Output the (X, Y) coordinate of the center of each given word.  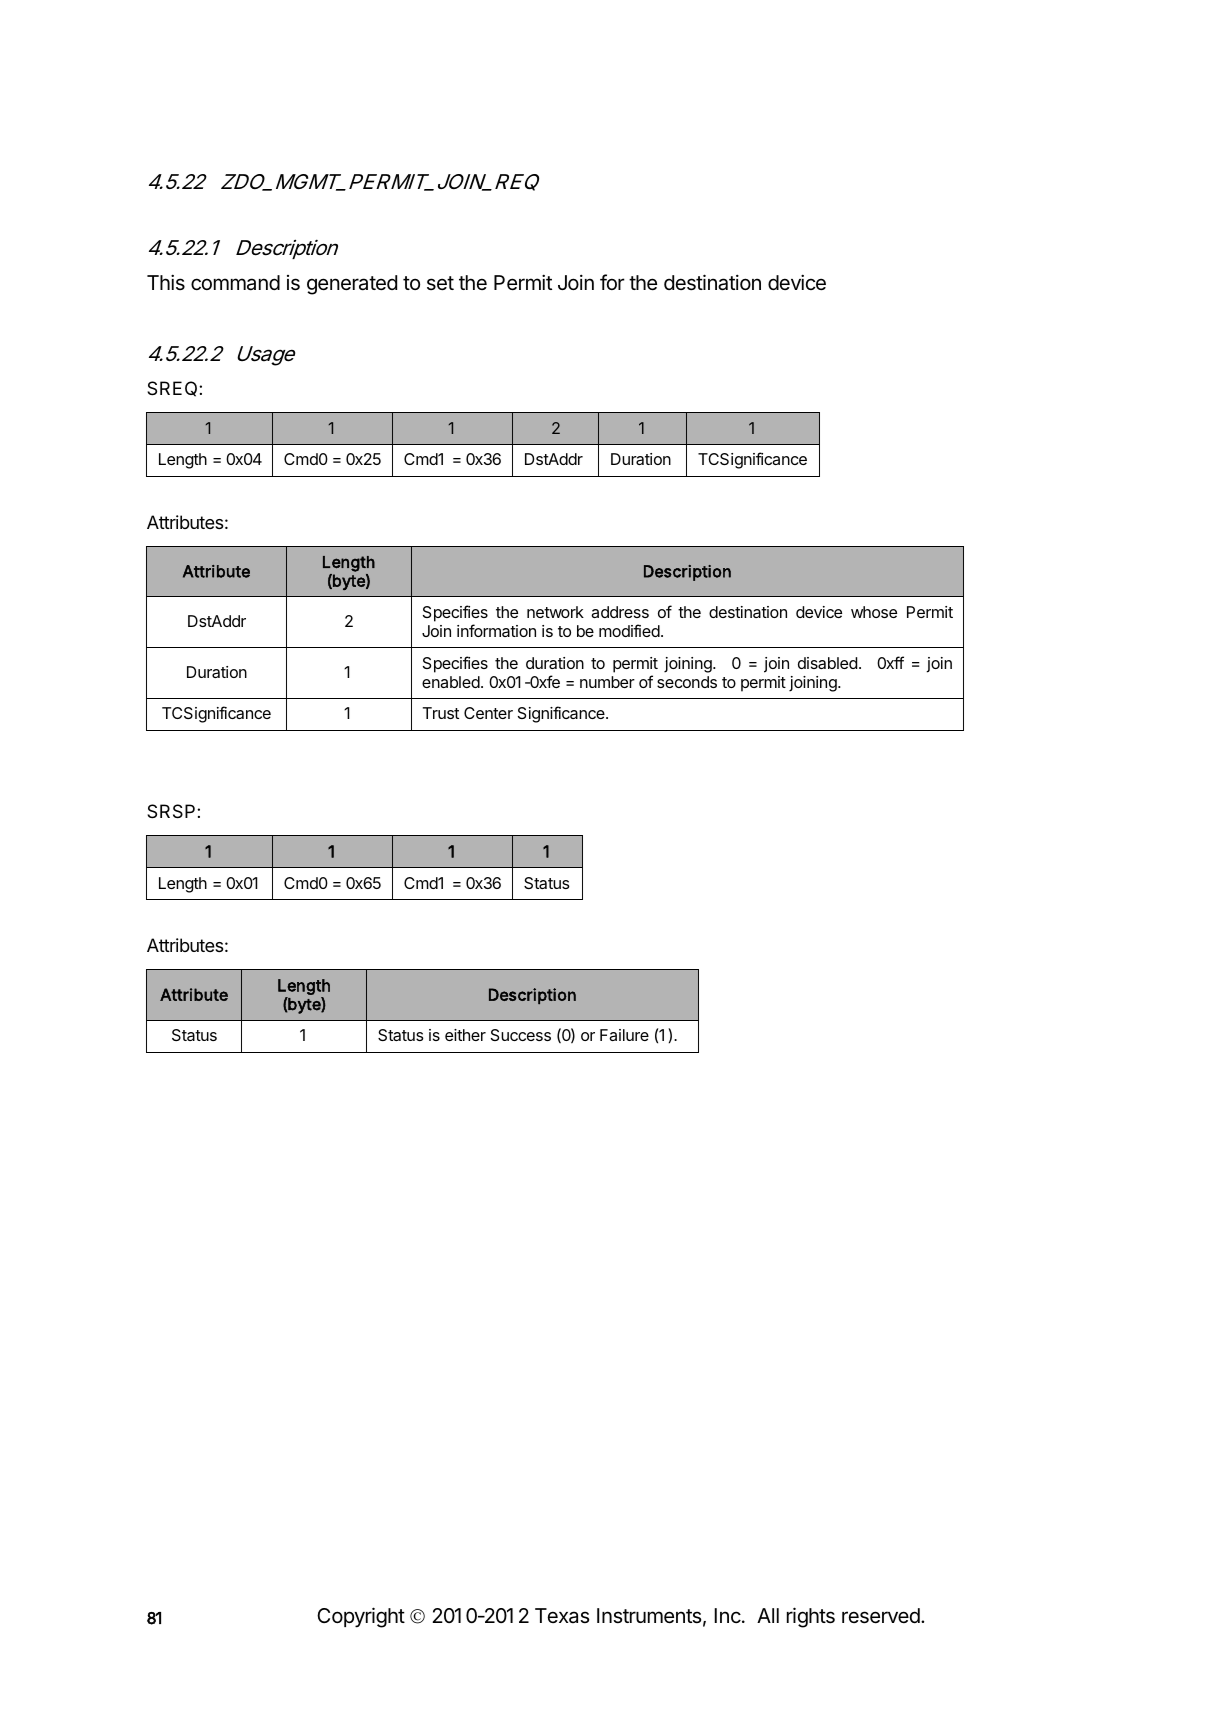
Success (521, 1035)
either (465, 1035)
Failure (624, 1035)
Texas (562, 1615)
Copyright (361, 1617)
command (235, 283)
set (440, 283)
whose (874, 612)
